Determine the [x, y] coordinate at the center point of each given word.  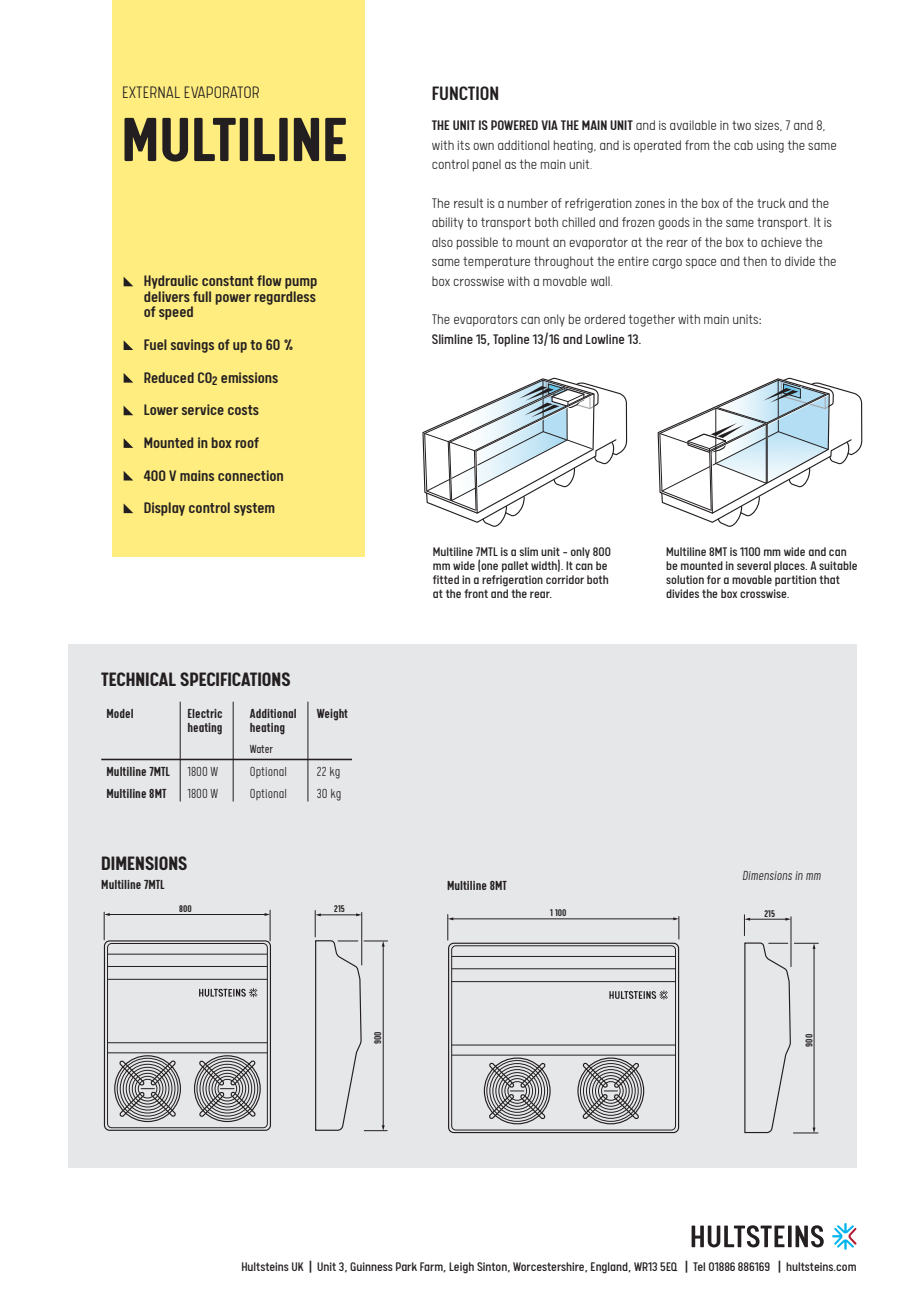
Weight [332, 715]
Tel [699, 1266]
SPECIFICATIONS [235, 679]
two [741, 125]
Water [261, 749]
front [476, 593]
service [203, 409]
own [483, 146]
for [714, 579]
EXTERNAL [151, 92]
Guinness [371, 1266]
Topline [511, 340]
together [652, 320]
